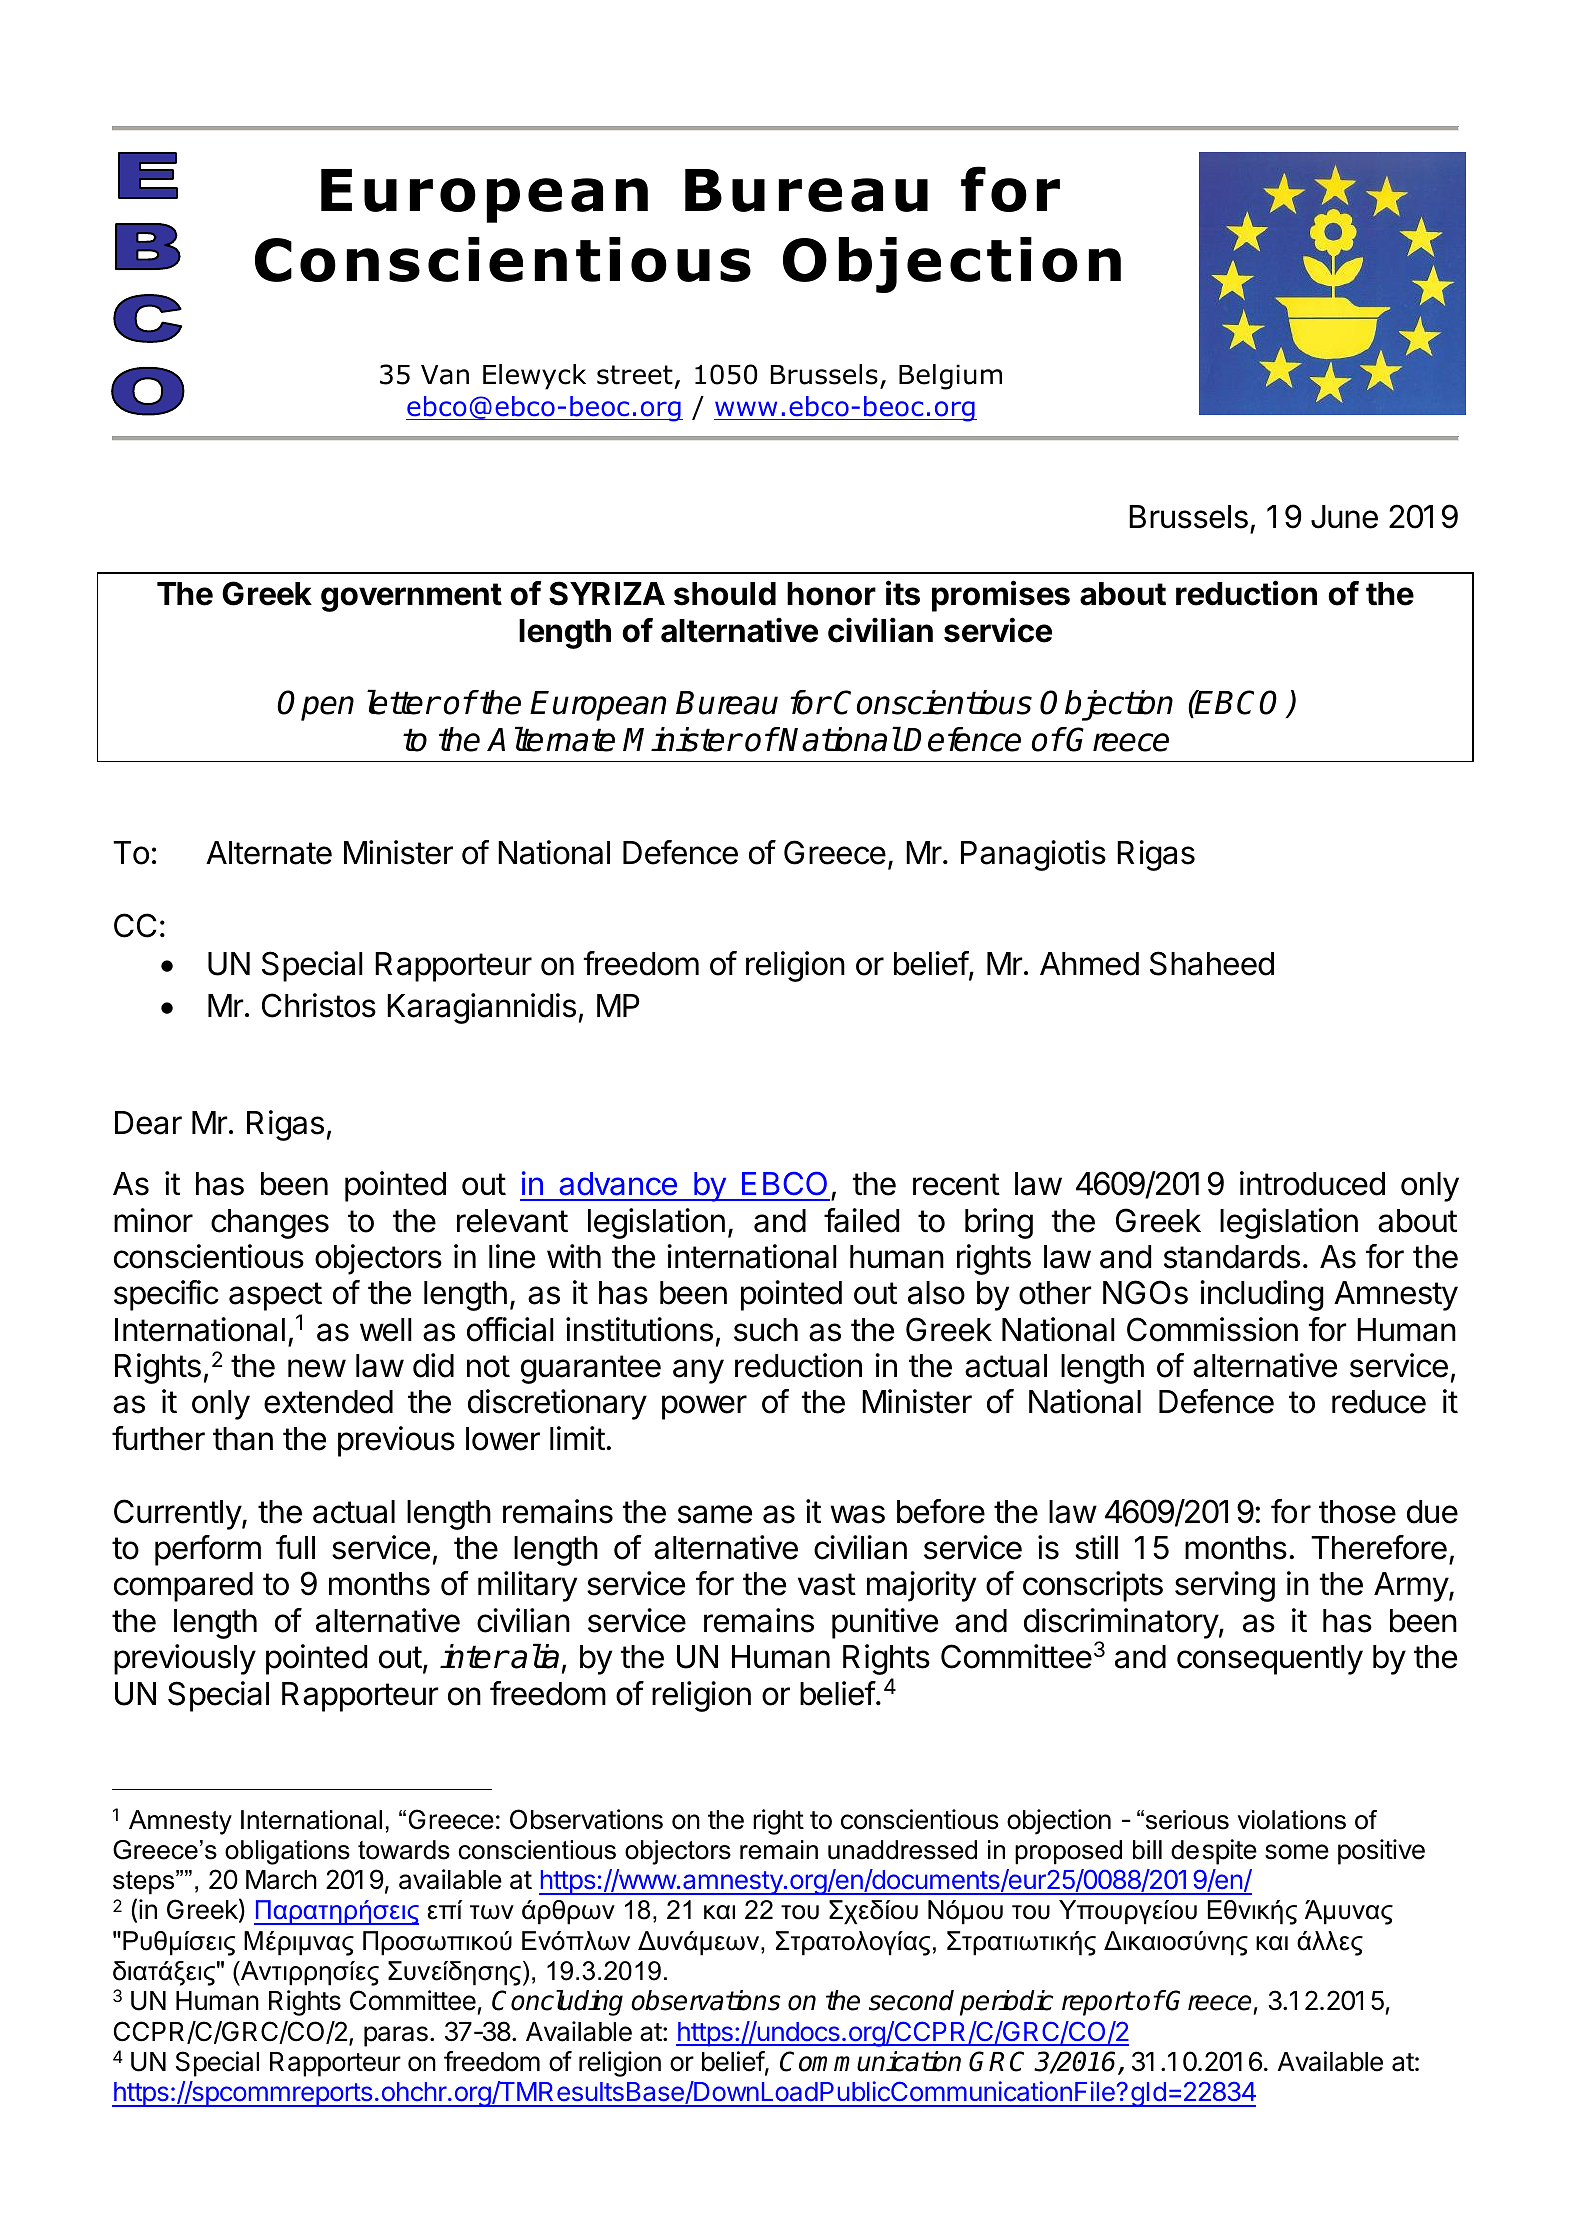 This document has height=2220, width=1570. What do you see at coordinates (411, 597) in the document?
I see `government` at bounding box center [411, 597].
